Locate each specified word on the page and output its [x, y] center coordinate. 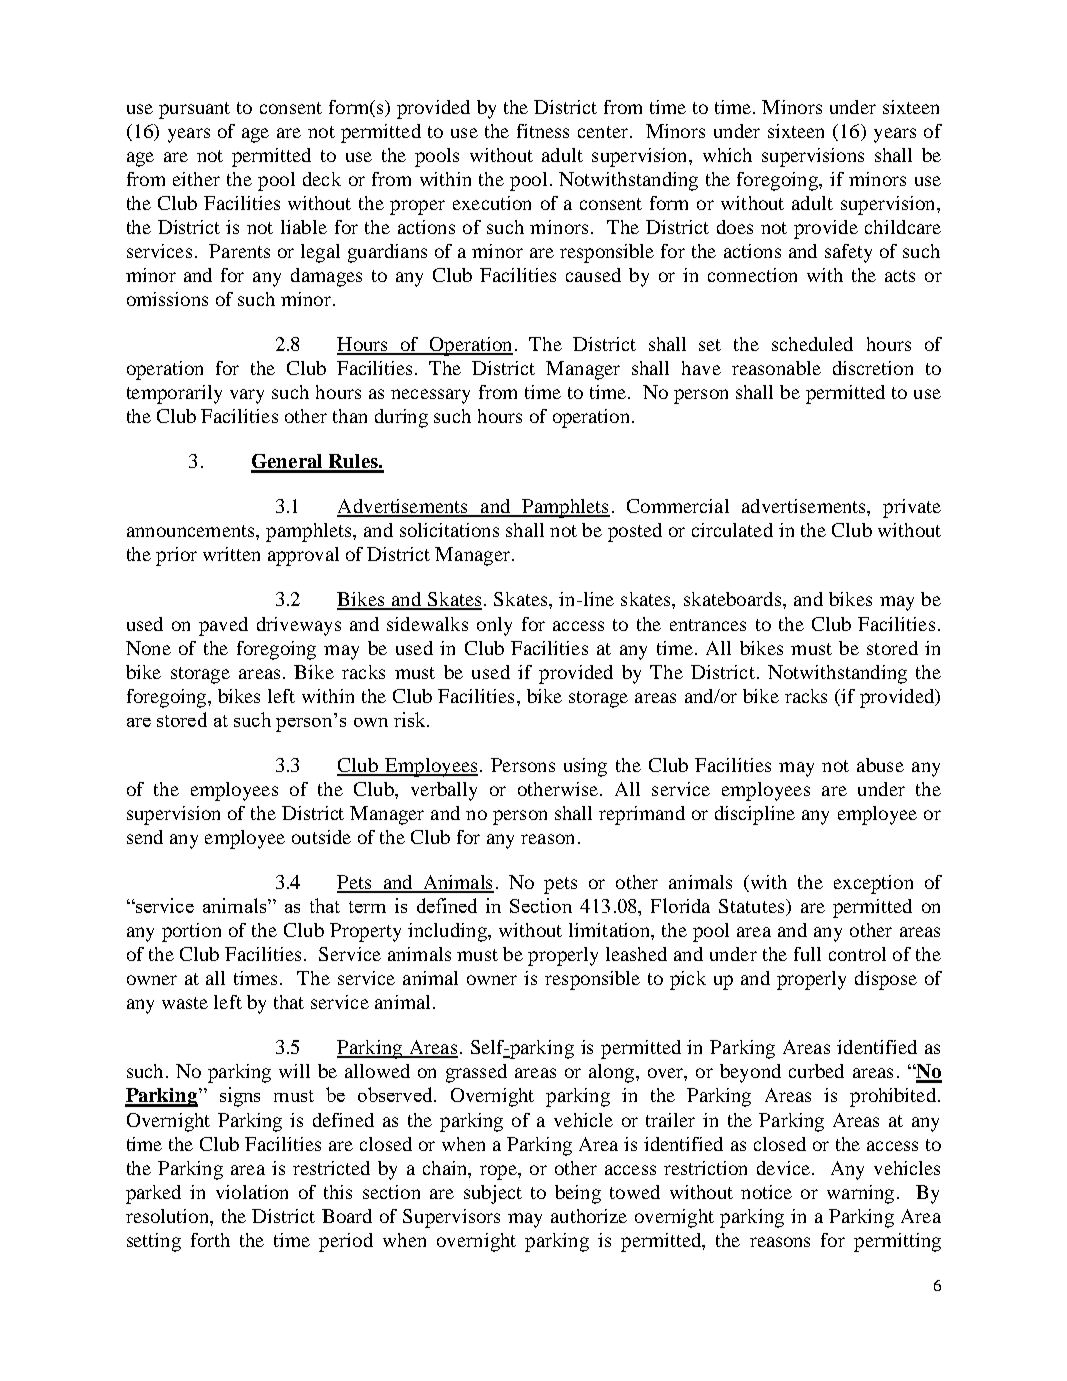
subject [493, 1194]
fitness [543, 131]
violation [252, 1192]
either [196, 179]
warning [860, 1194]
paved [223, 626]
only [494, 626]
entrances [708, 625]
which [727, 155]
